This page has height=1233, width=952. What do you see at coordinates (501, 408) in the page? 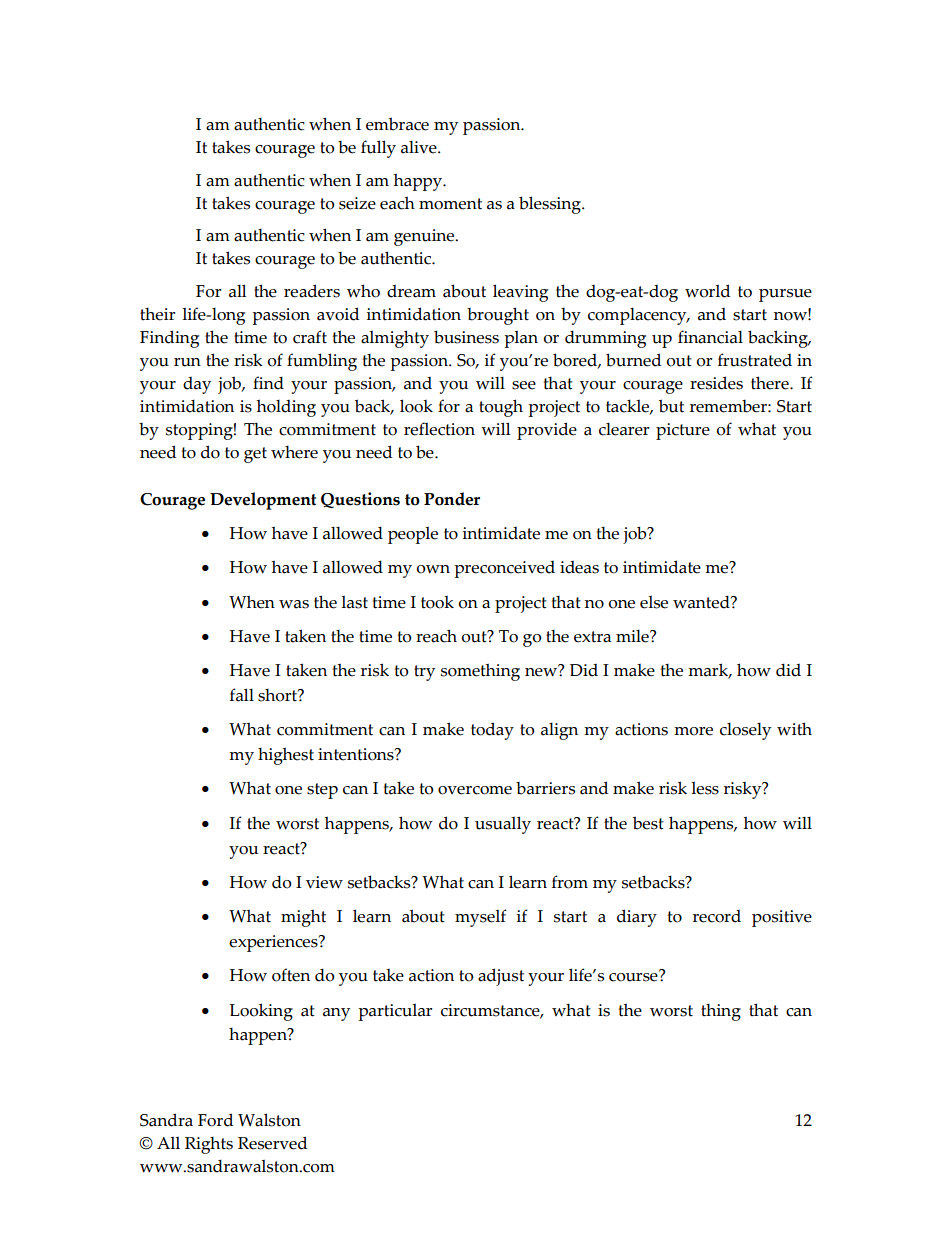
I see `tough` at bounding box center [501, 408].
